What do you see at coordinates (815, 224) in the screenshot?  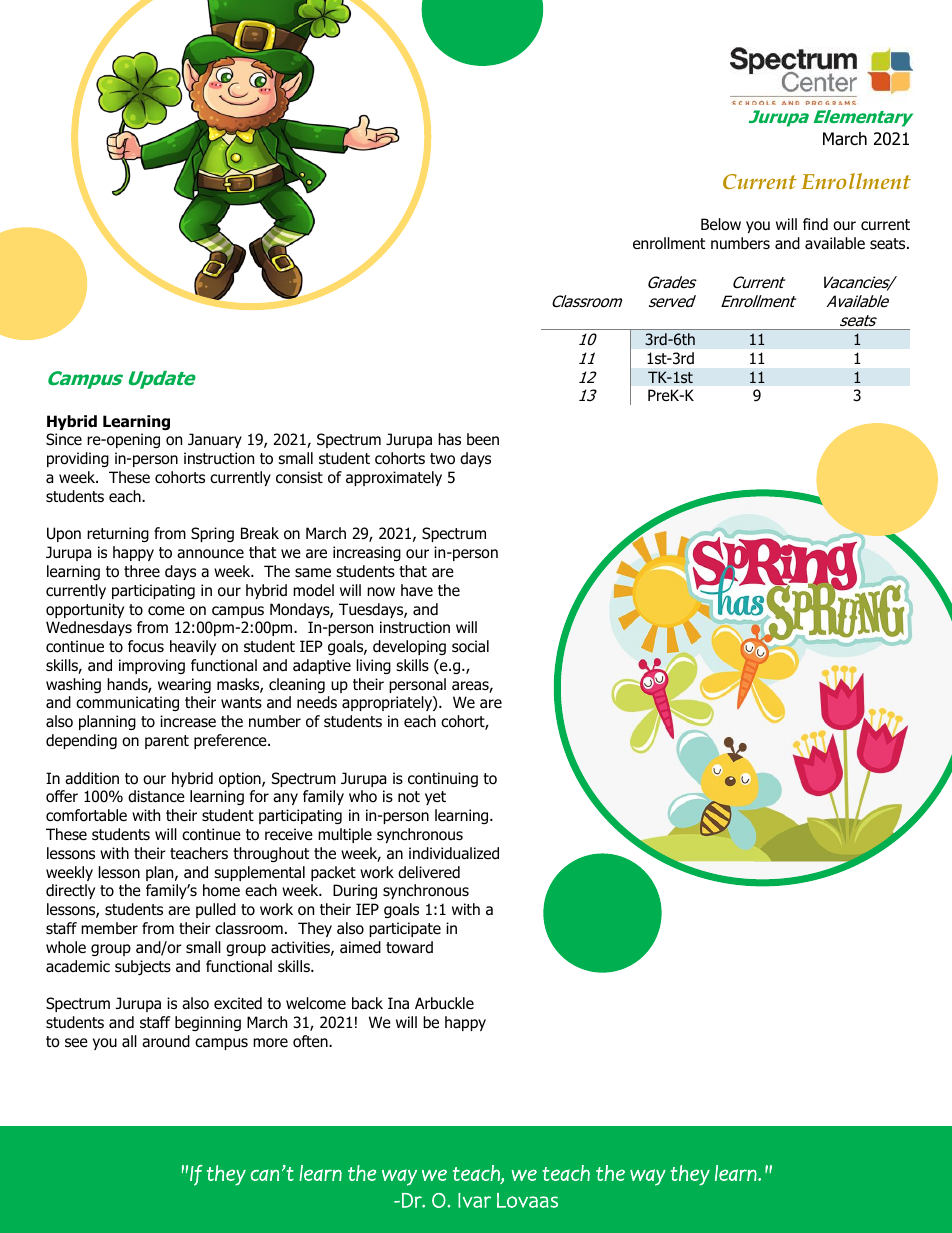 I see `find` at bounding box center [815, 224].
